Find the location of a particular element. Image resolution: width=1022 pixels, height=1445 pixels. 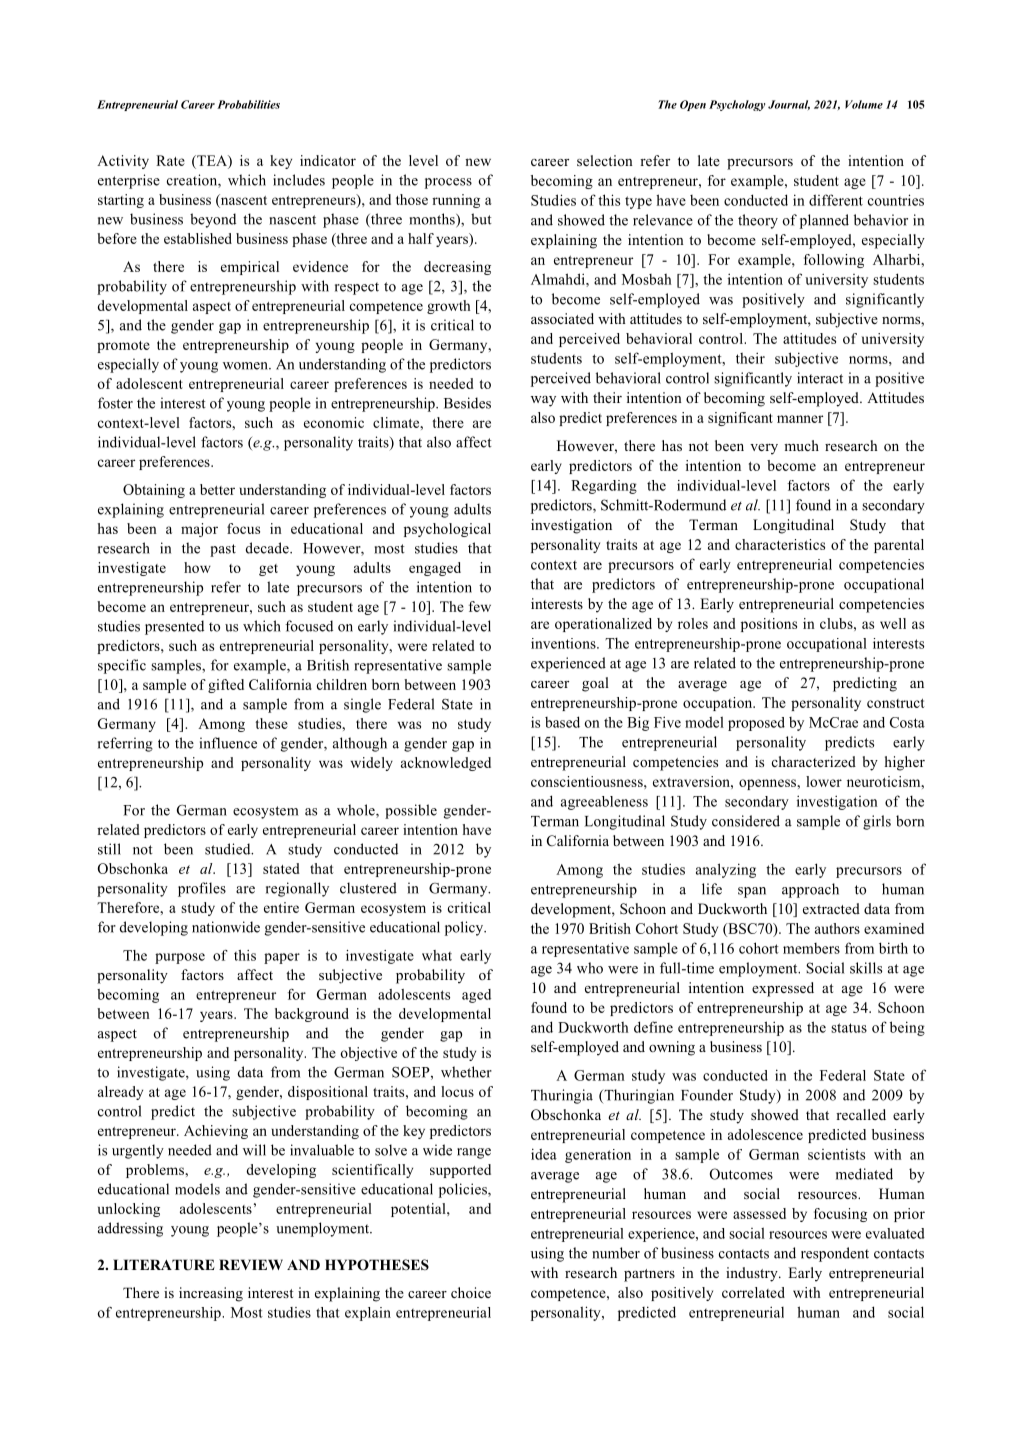

respondent is located at coordinates (835, 1254).
